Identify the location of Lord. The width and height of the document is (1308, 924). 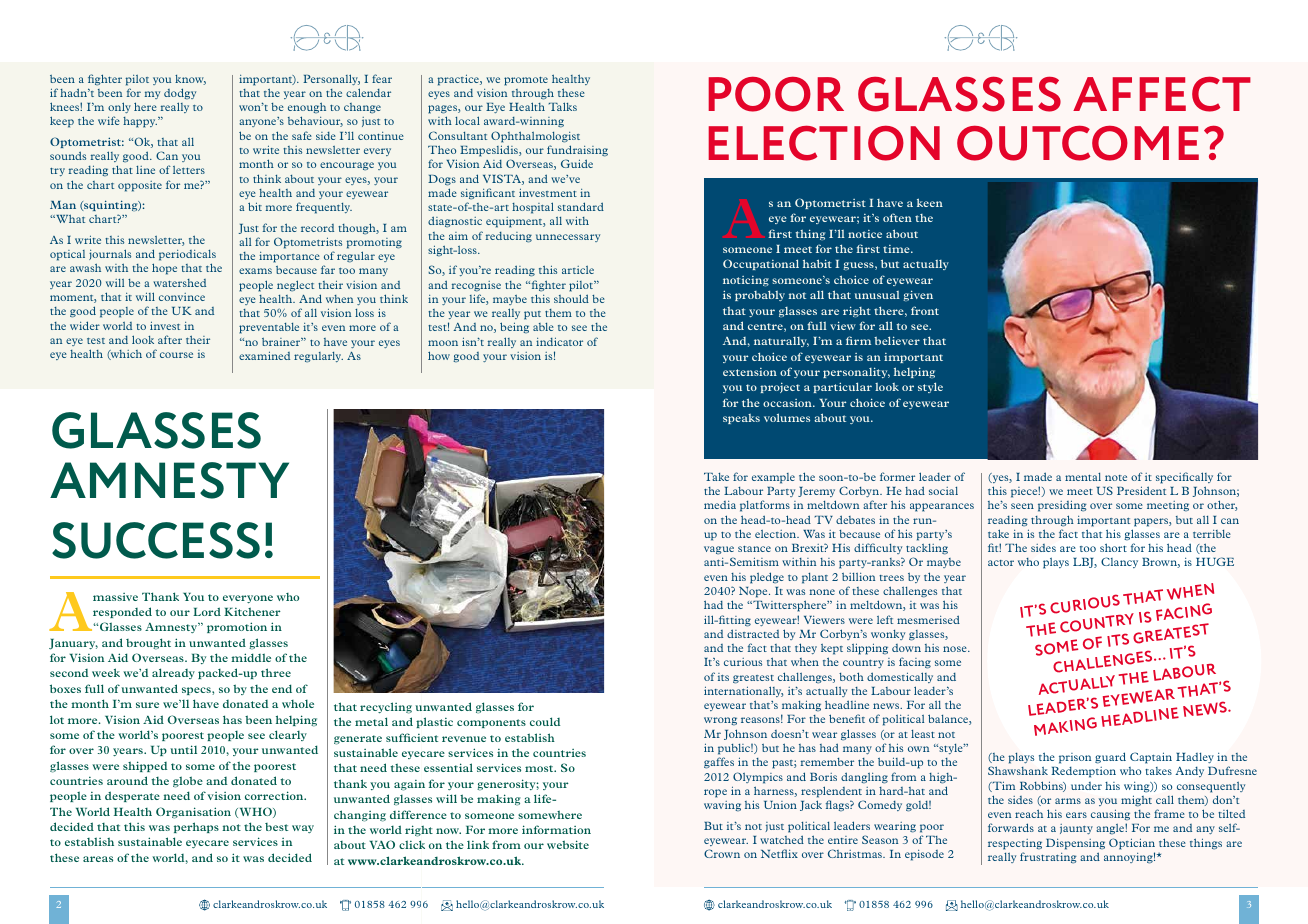
(207, 611).
